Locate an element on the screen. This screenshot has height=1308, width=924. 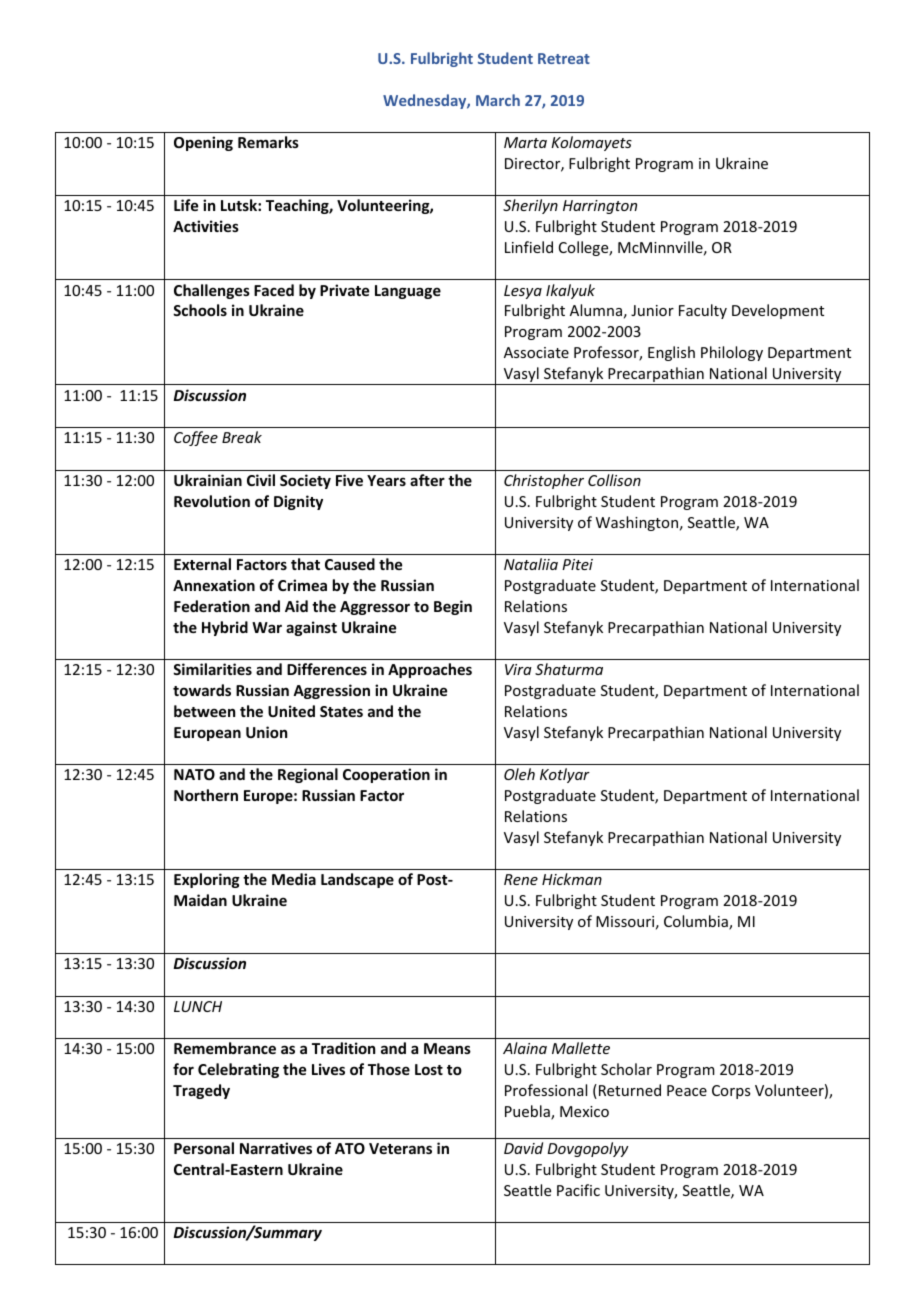
Northern is located at coordinates (206, 795).
